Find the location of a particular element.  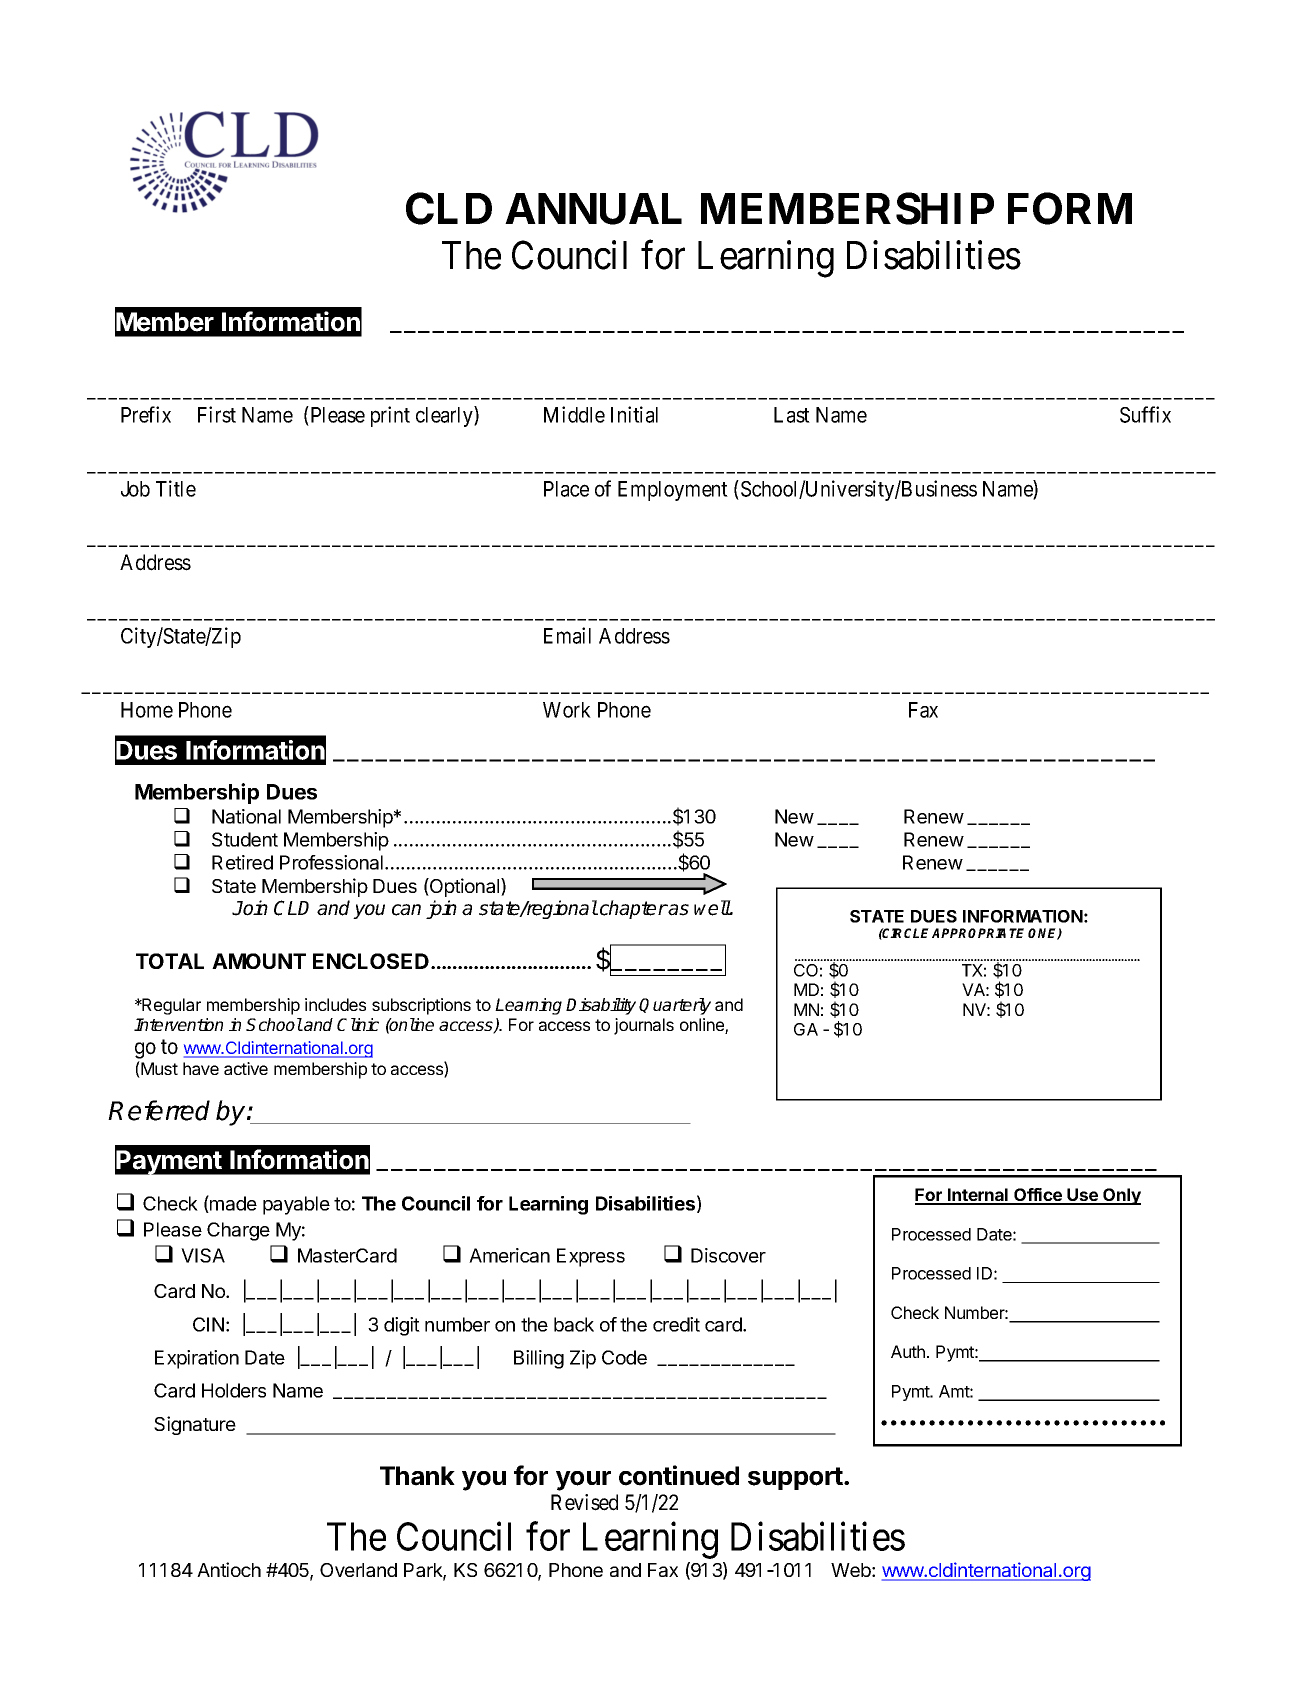

First is located at coordinates (217, 414).
